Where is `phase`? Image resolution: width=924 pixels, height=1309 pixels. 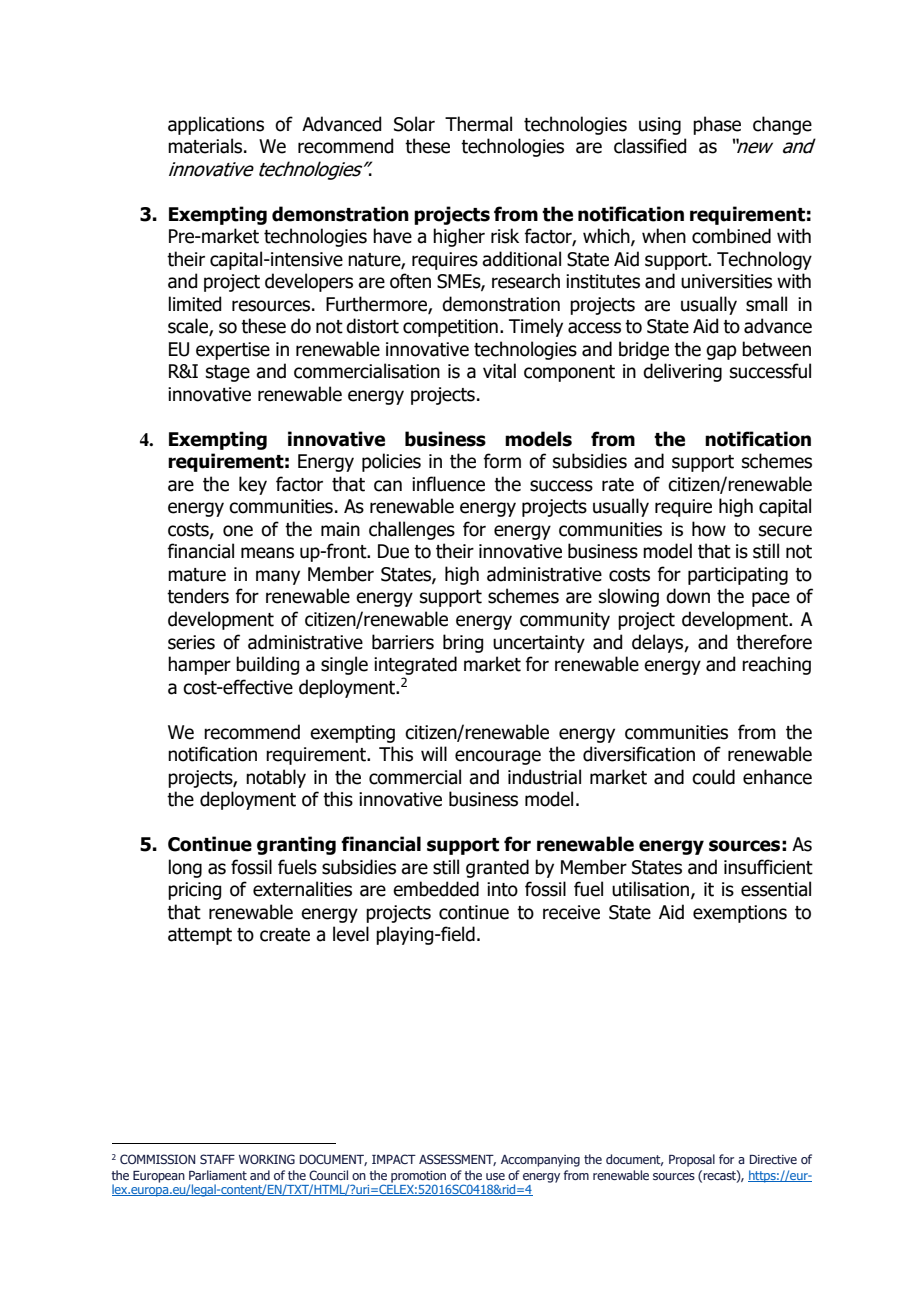
phase is located at coordinates (717, 125).
